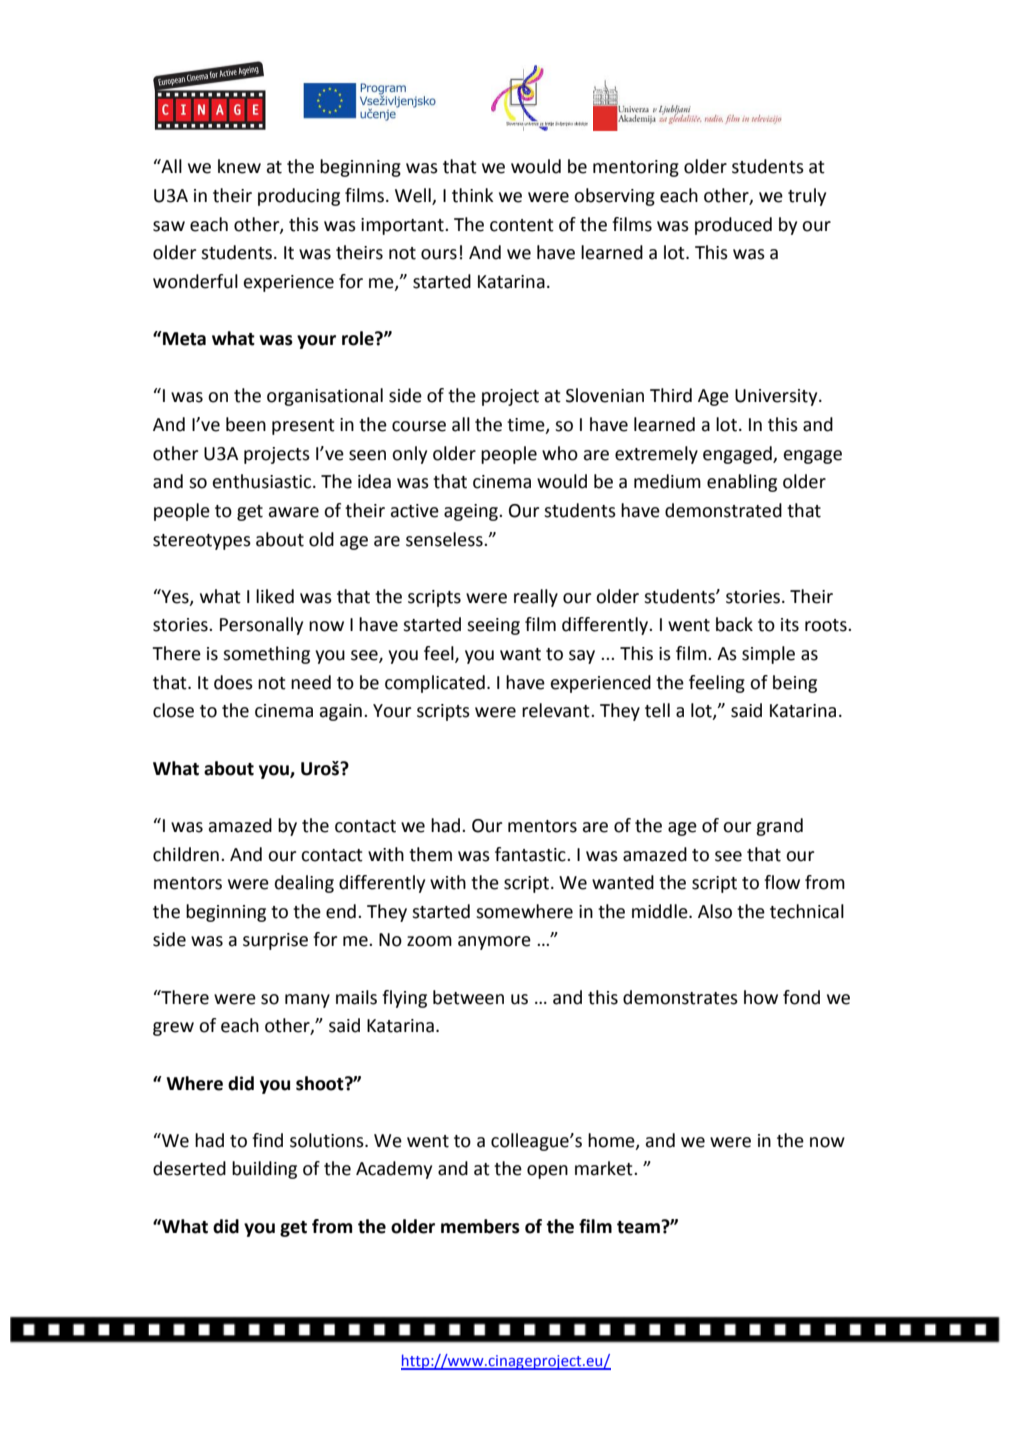  I want to click on surprise, so click(275, 941).
